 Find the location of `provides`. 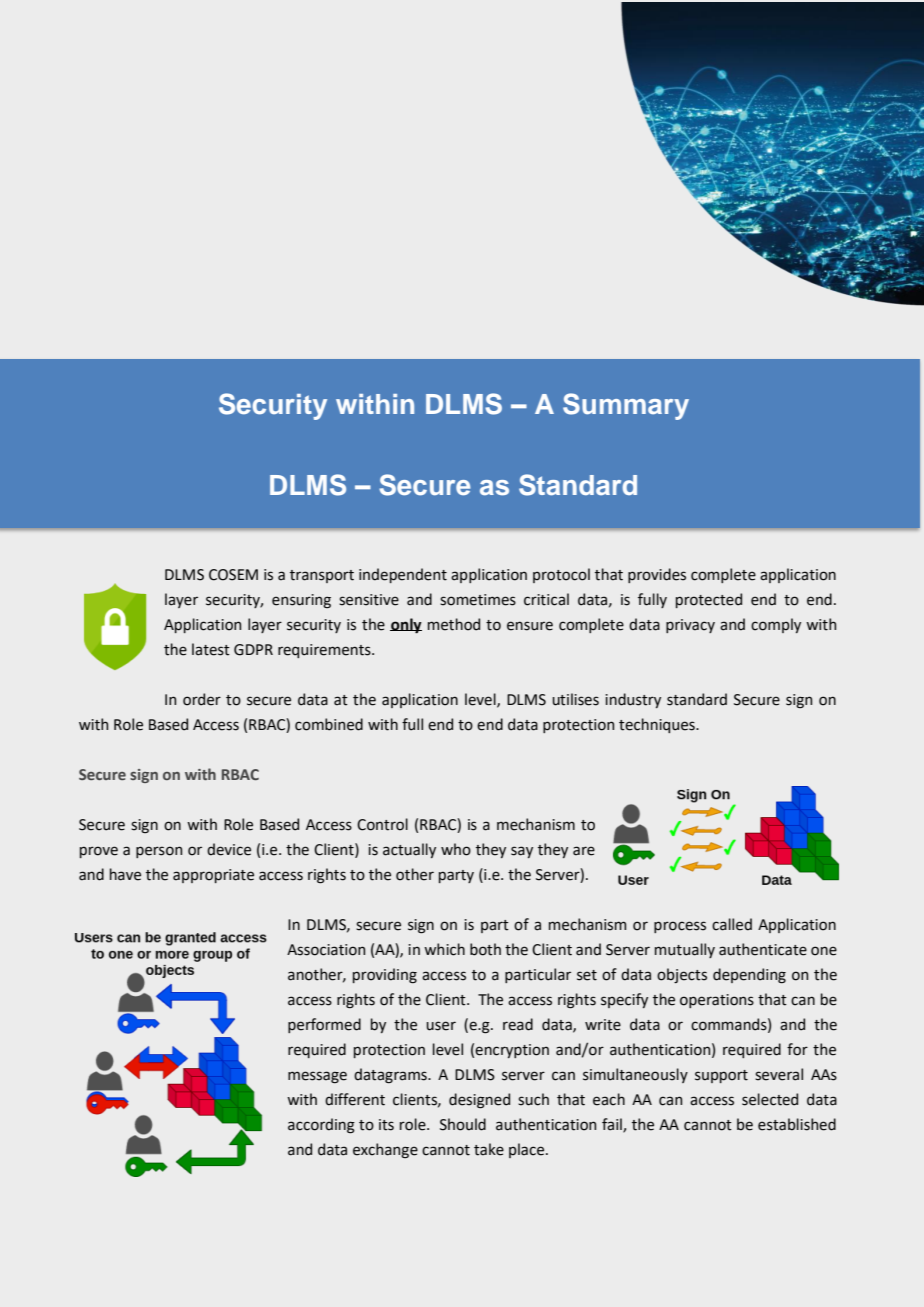

provides is located at coordinates (657, 575).
